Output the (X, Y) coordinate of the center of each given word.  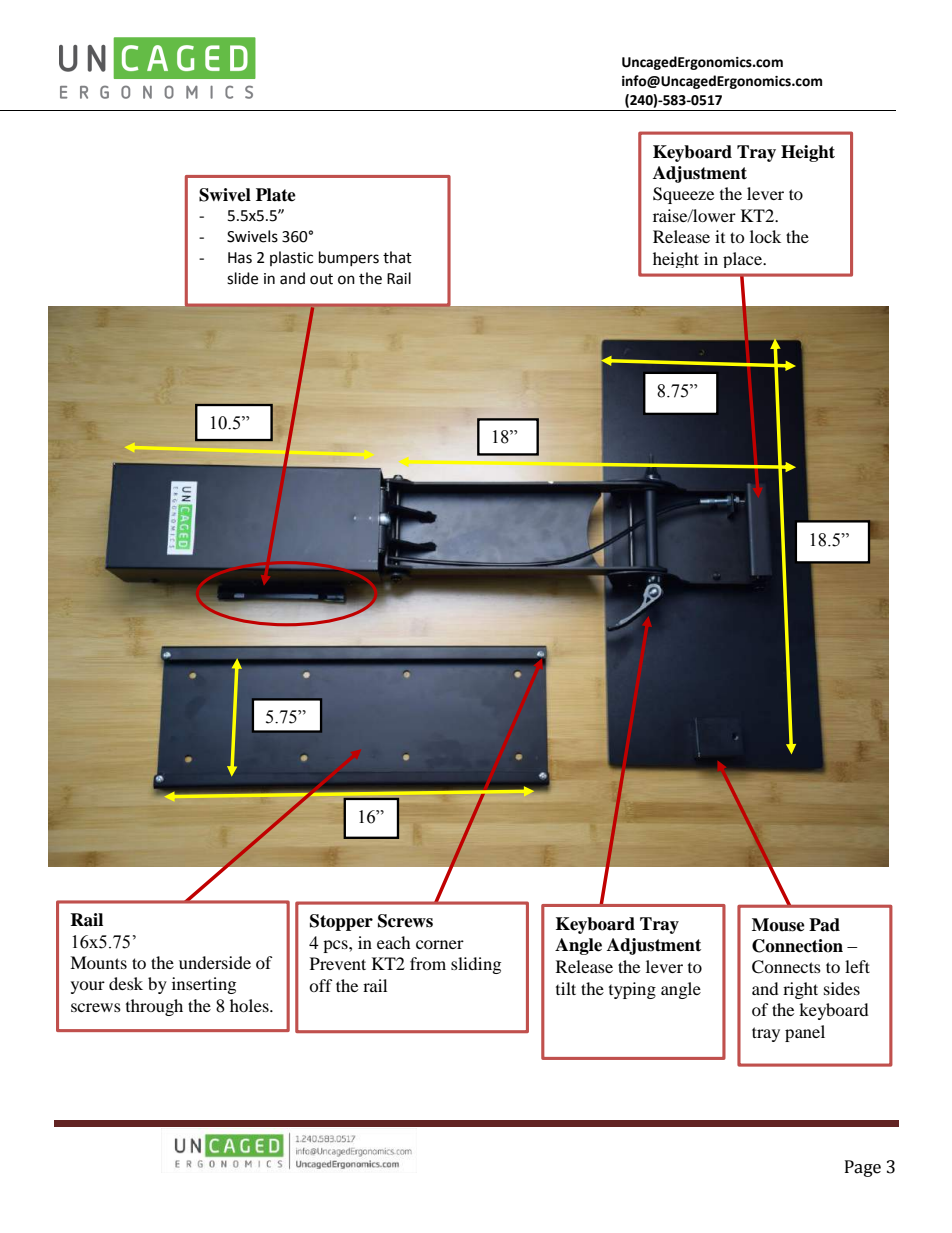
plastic (291, 258)
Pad (824, 925)
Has (240, 258)
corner (440, 944)
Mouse (778, 925)
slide (242, 278)
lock (765, 236)
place (744, 260)
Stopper (341, 922)
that (397, 257)
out (321, 279)
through (154, 1007)
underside (215, 962)
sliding (476, 965)
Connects (786, 967)
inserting (204, 985)
